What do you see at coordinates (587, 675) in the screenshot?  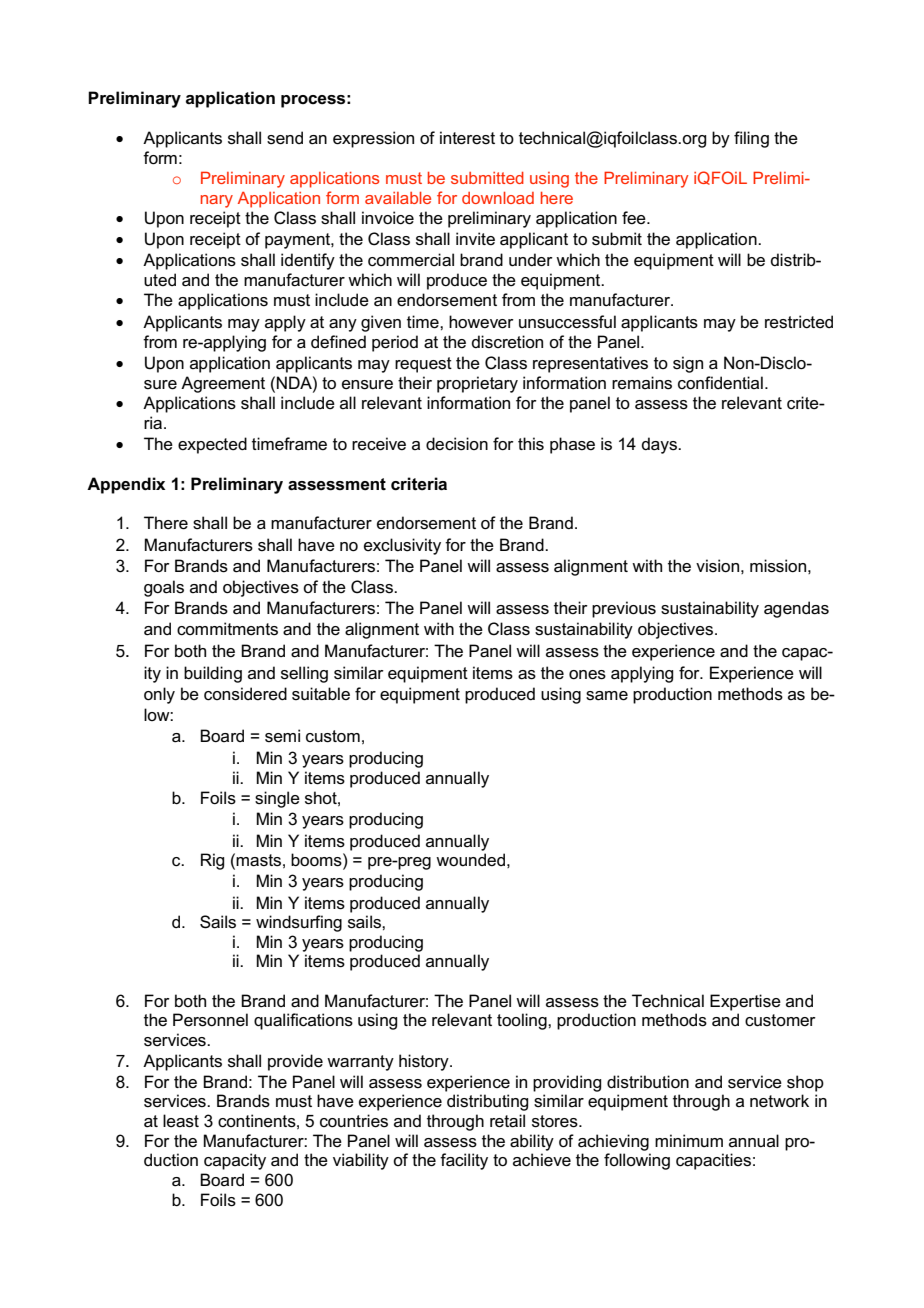 I see `ones` at bounding box center [587, 675].
